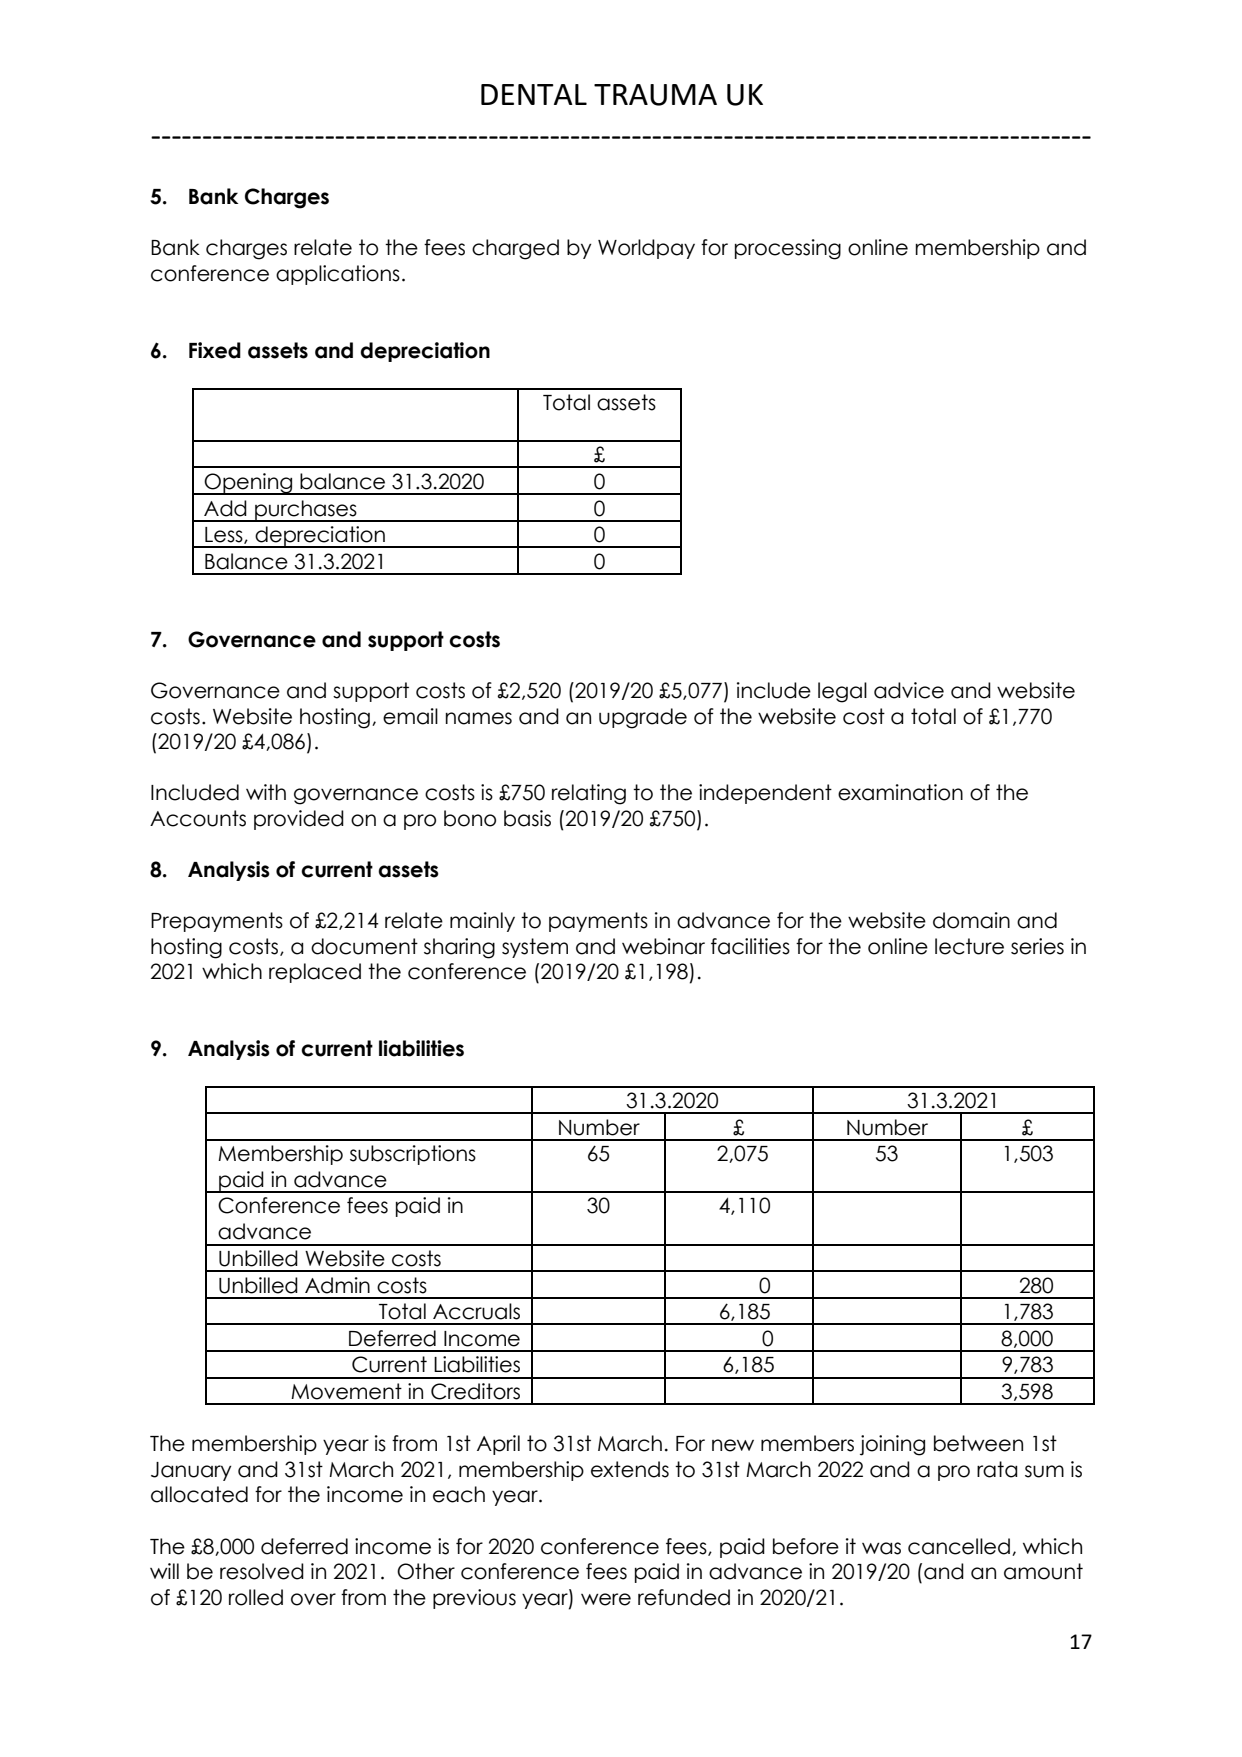 This image has width=1242, height=1757. I want to click on applications, so click(338, 275).
